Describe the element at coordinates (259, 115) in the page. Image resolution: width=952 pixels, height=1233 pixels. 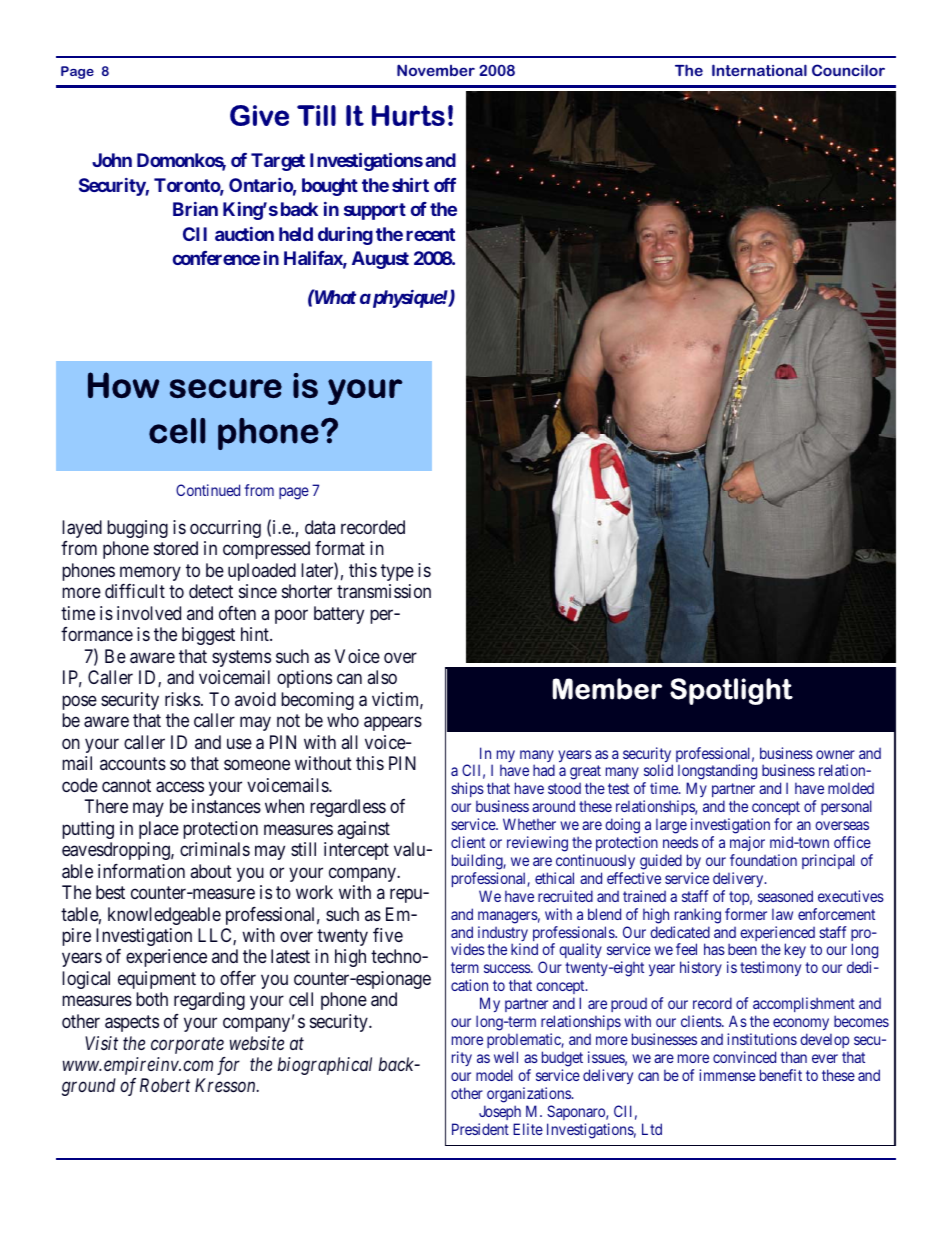
I see `Give` at that location.
